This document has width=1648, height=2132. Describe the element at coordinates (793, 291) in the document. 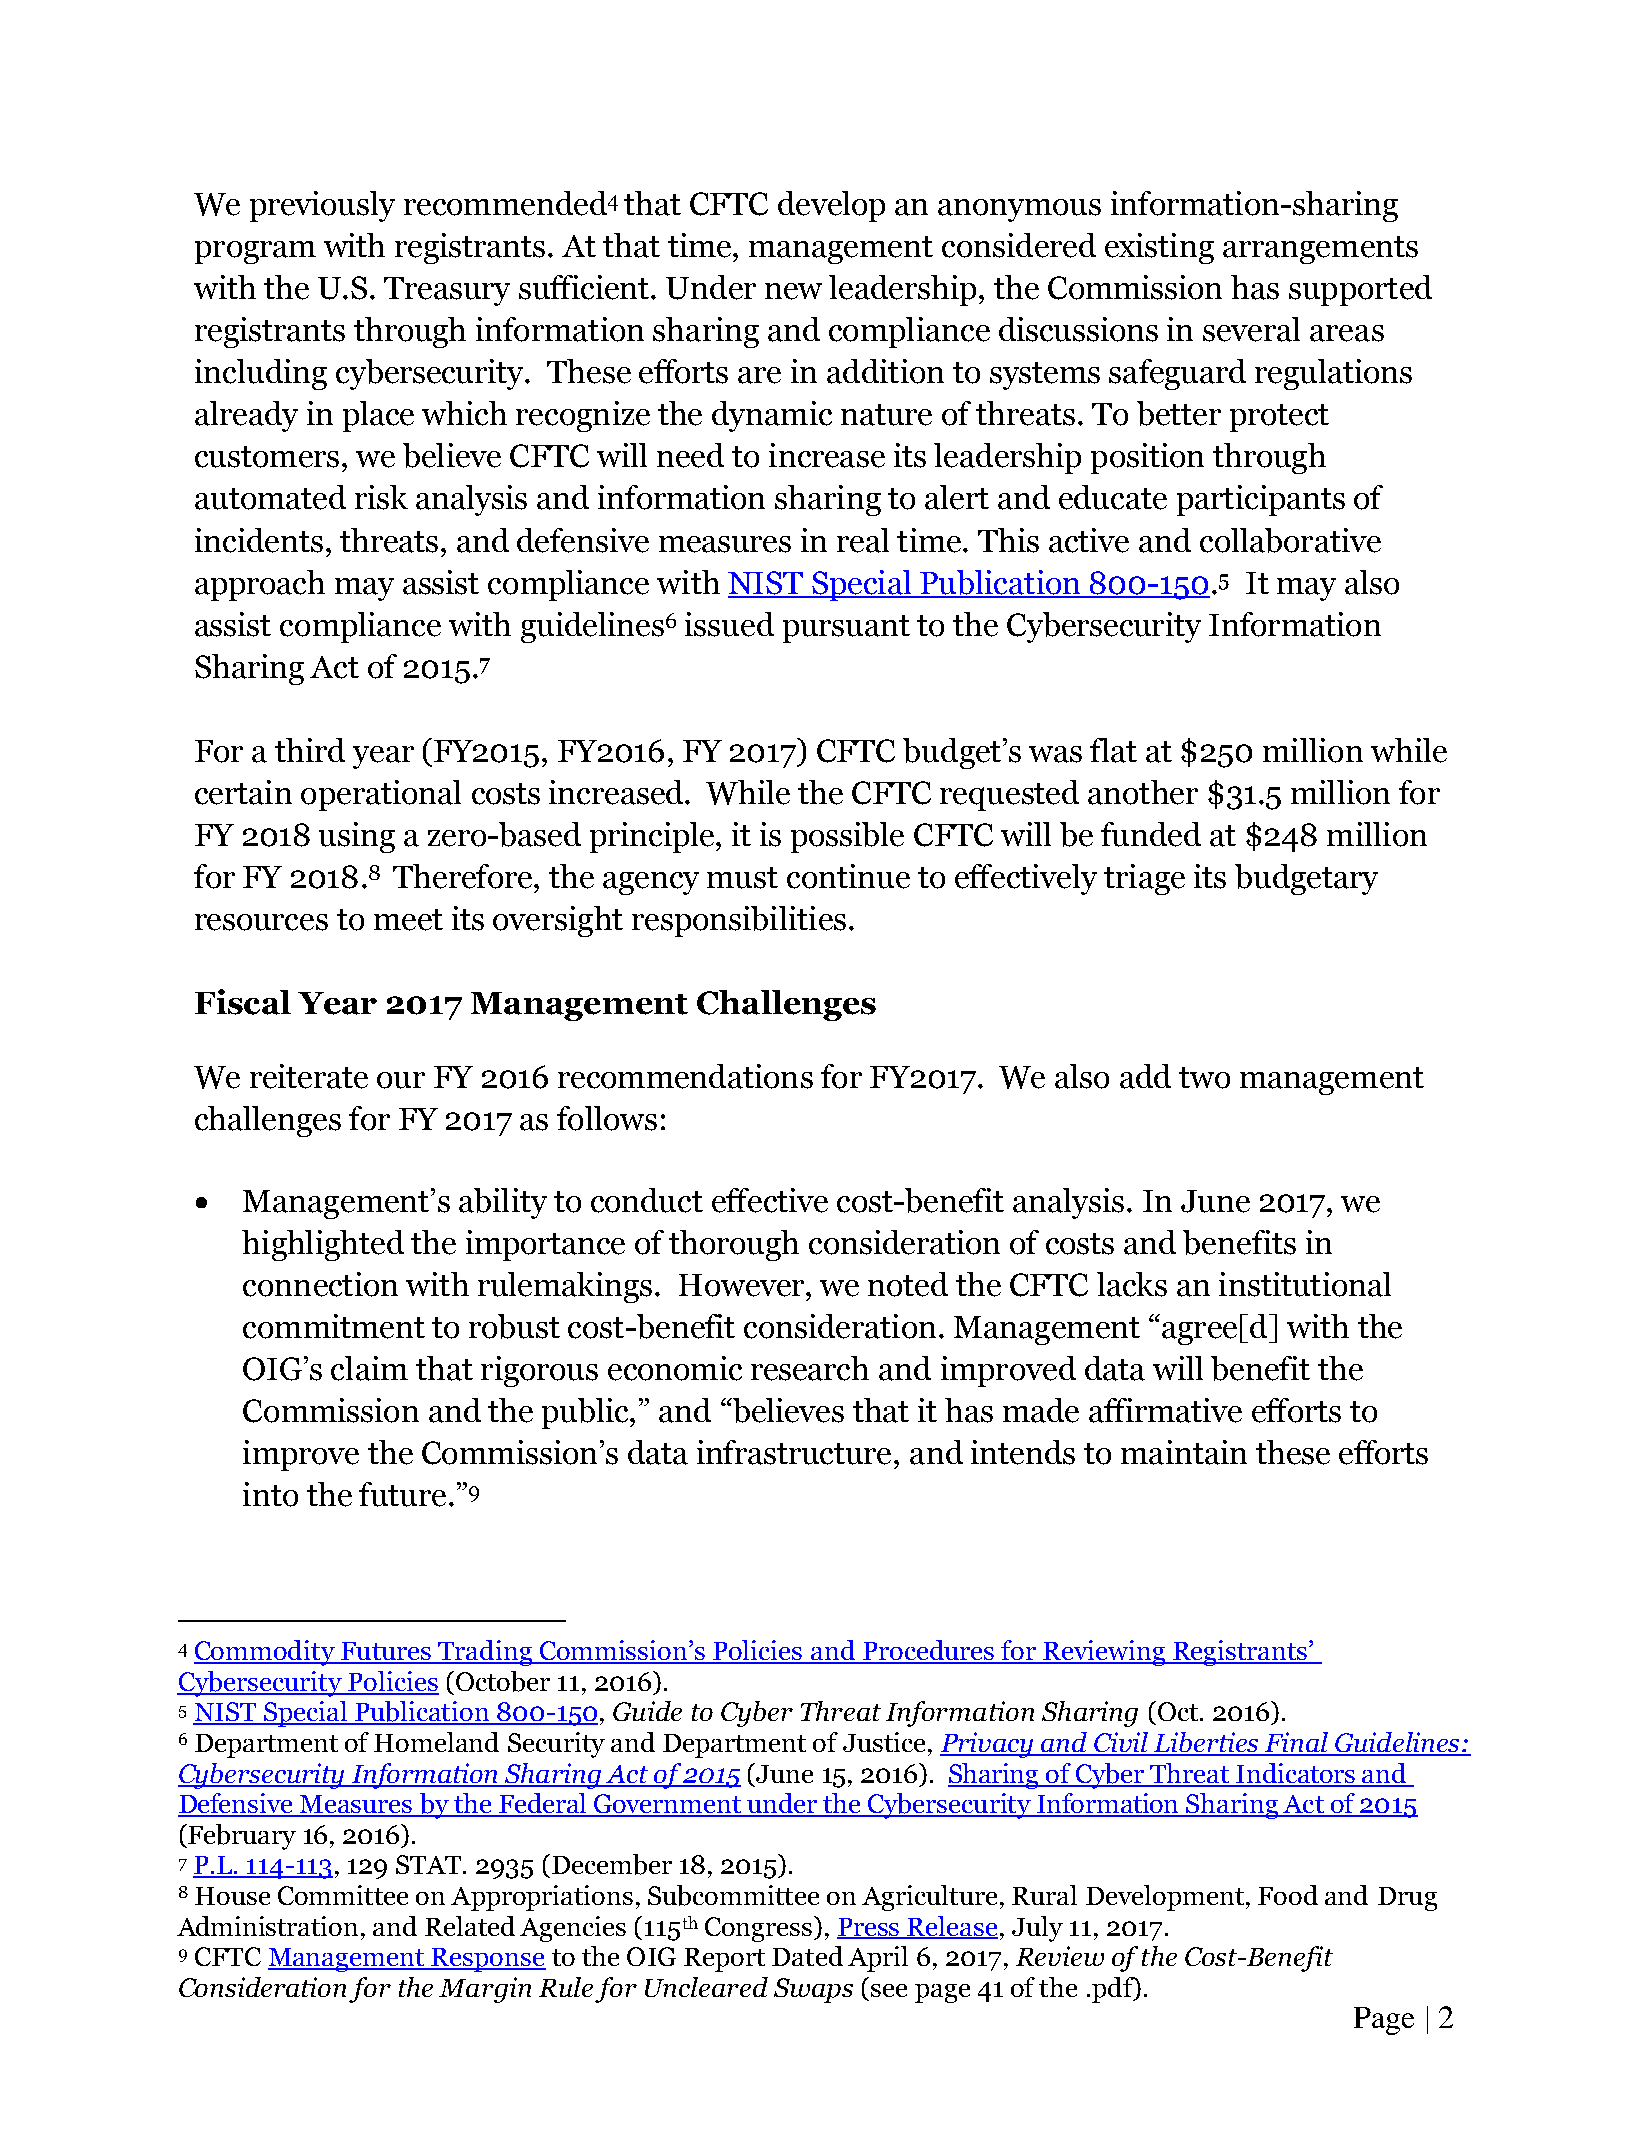

I see `new` at that location.
